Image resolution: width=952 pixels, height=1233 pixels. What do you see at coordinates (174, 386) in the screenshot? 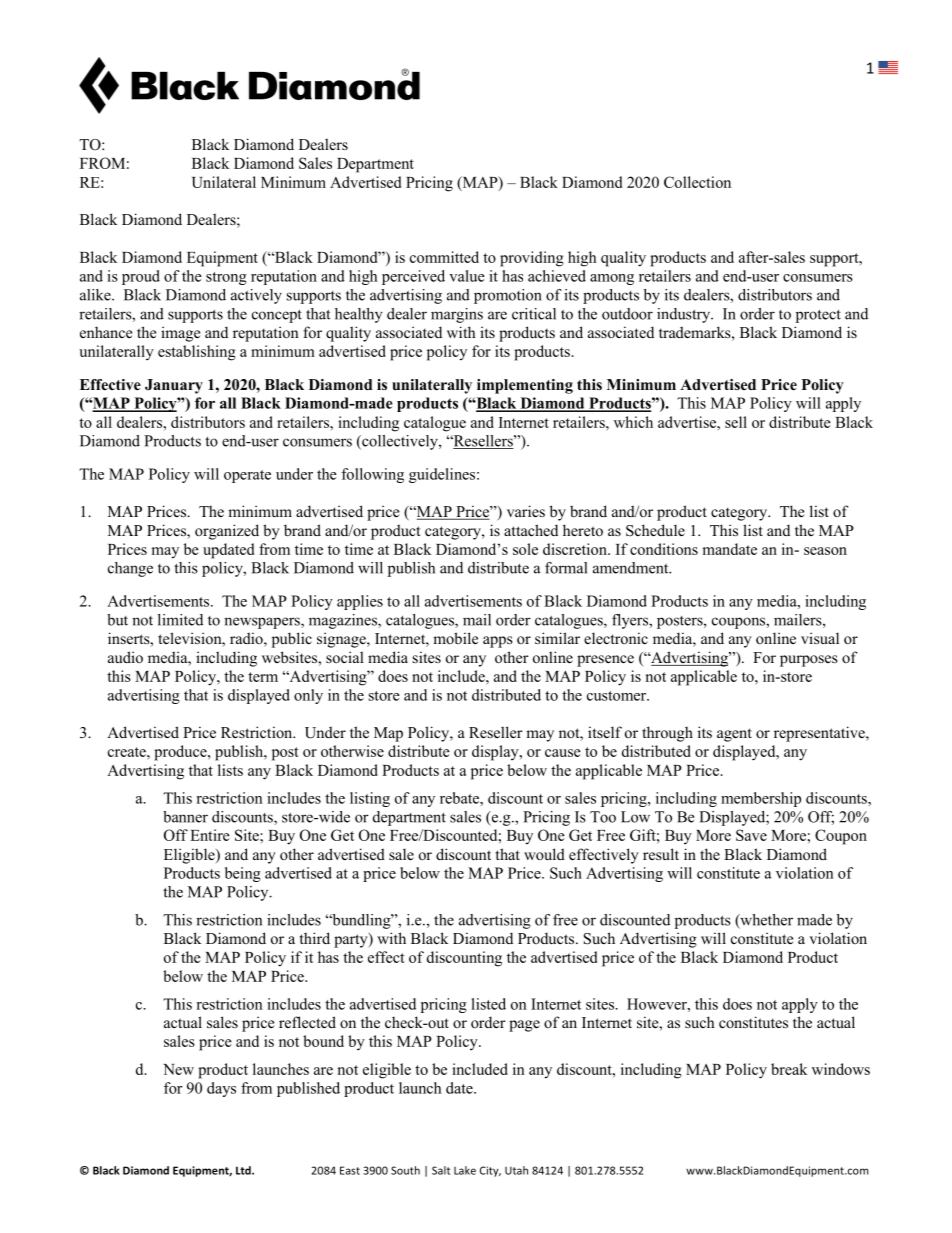
I see `January` at bounding box center [174, 386].
